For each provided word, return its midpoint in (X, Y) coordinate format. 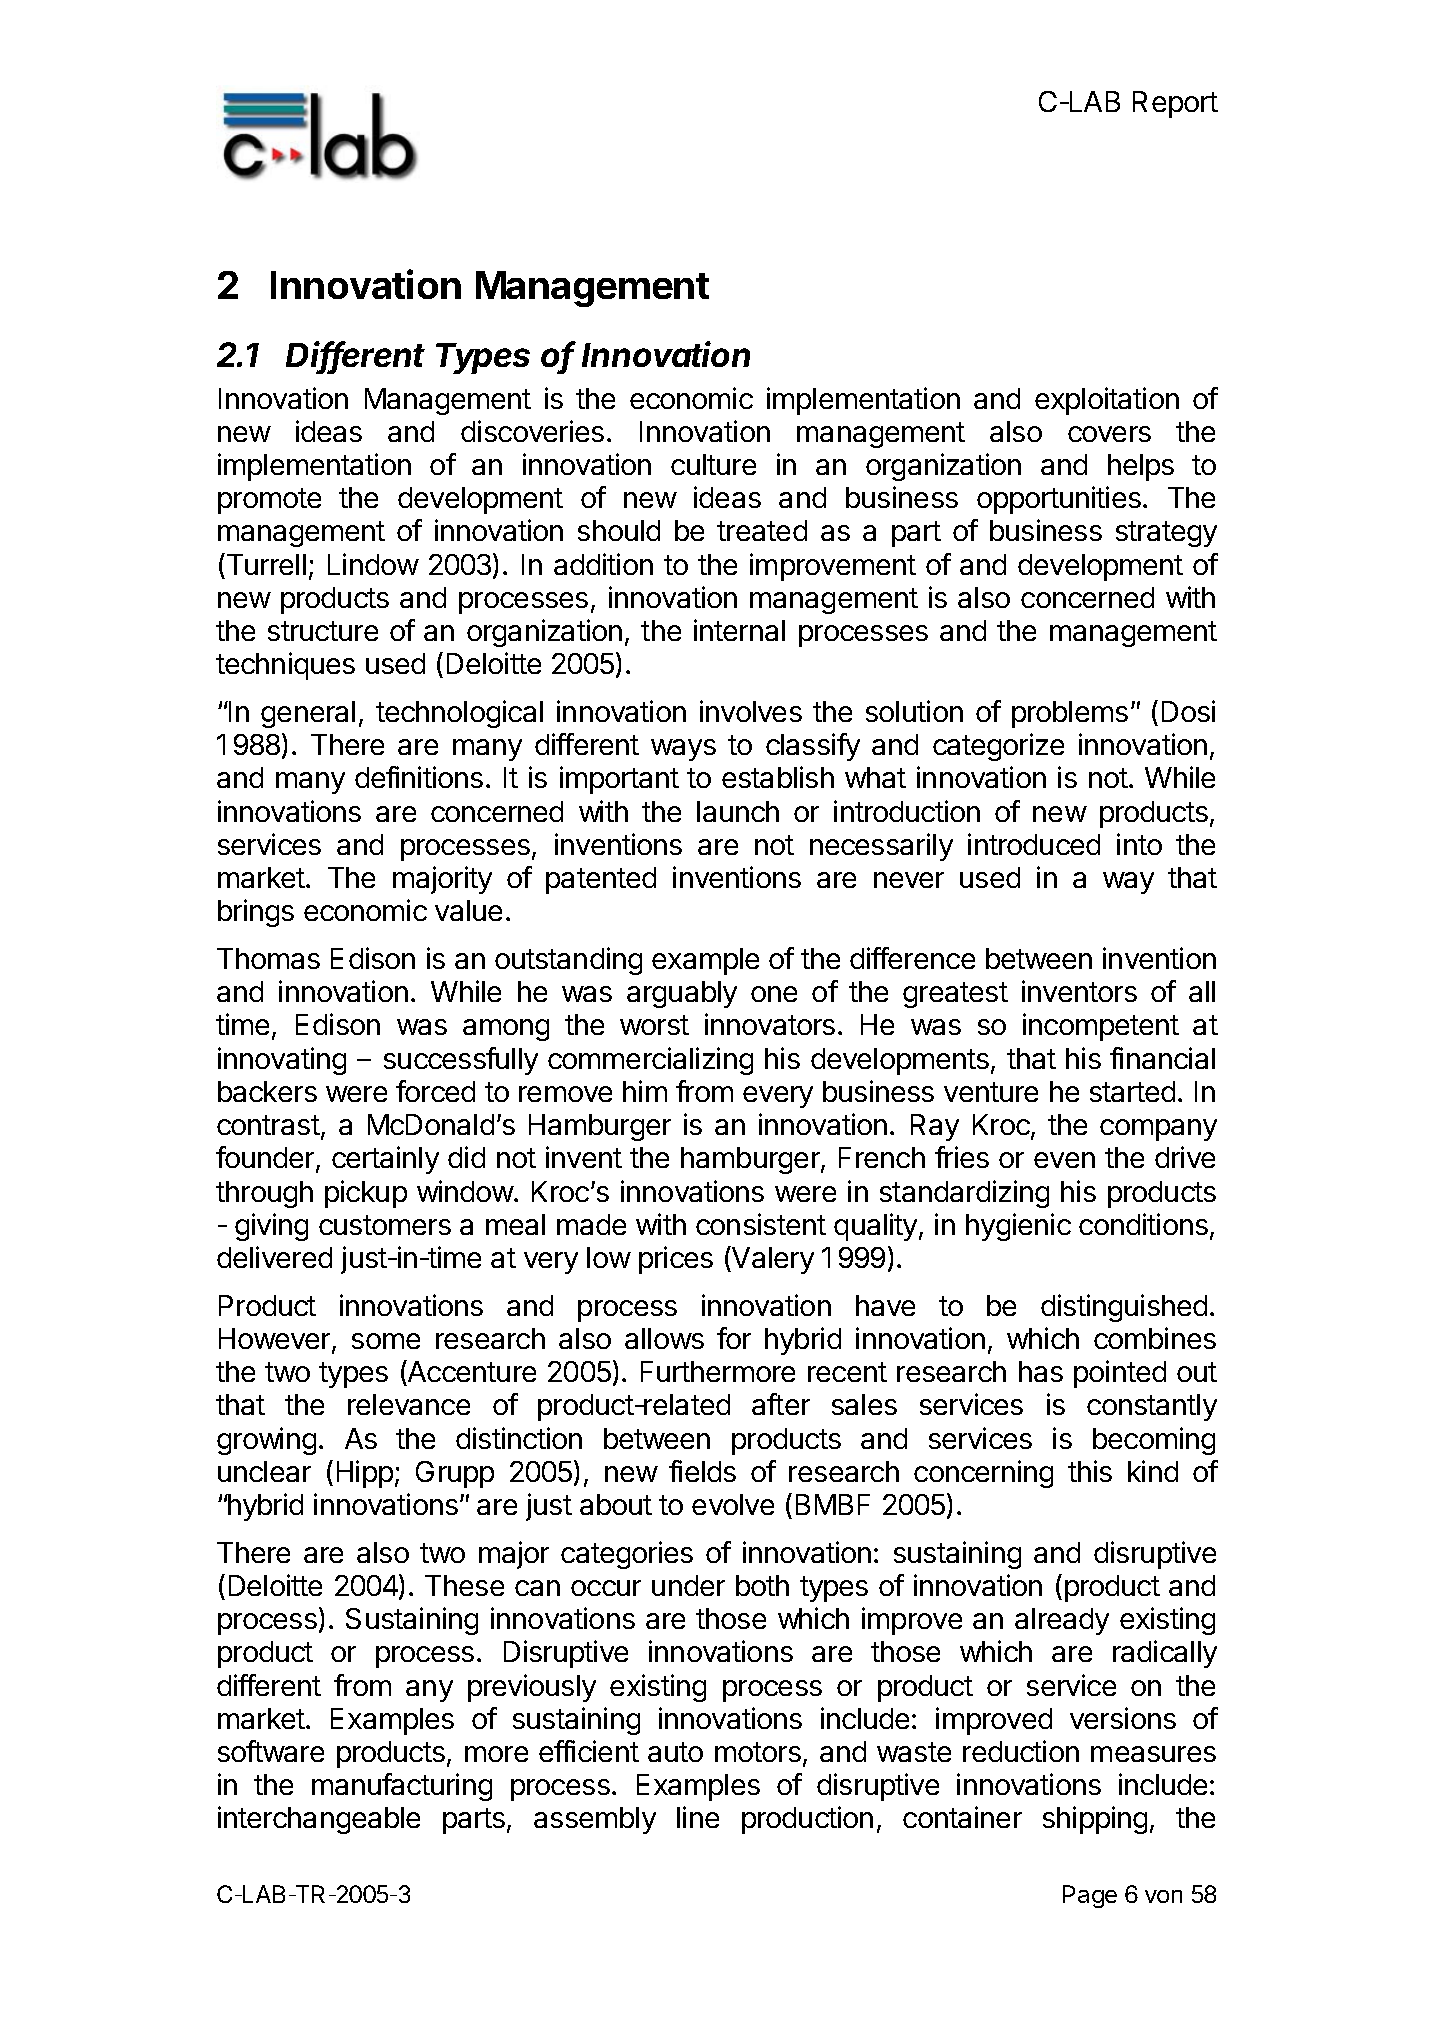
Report (1175, 104)
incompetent (1101, 1027)
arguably (682, 994)
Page (1090, 1896)
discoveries (532, 431)
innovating (282, 1061)
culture (713, 464)
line (698, 1817)
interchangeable (319, 1820)
